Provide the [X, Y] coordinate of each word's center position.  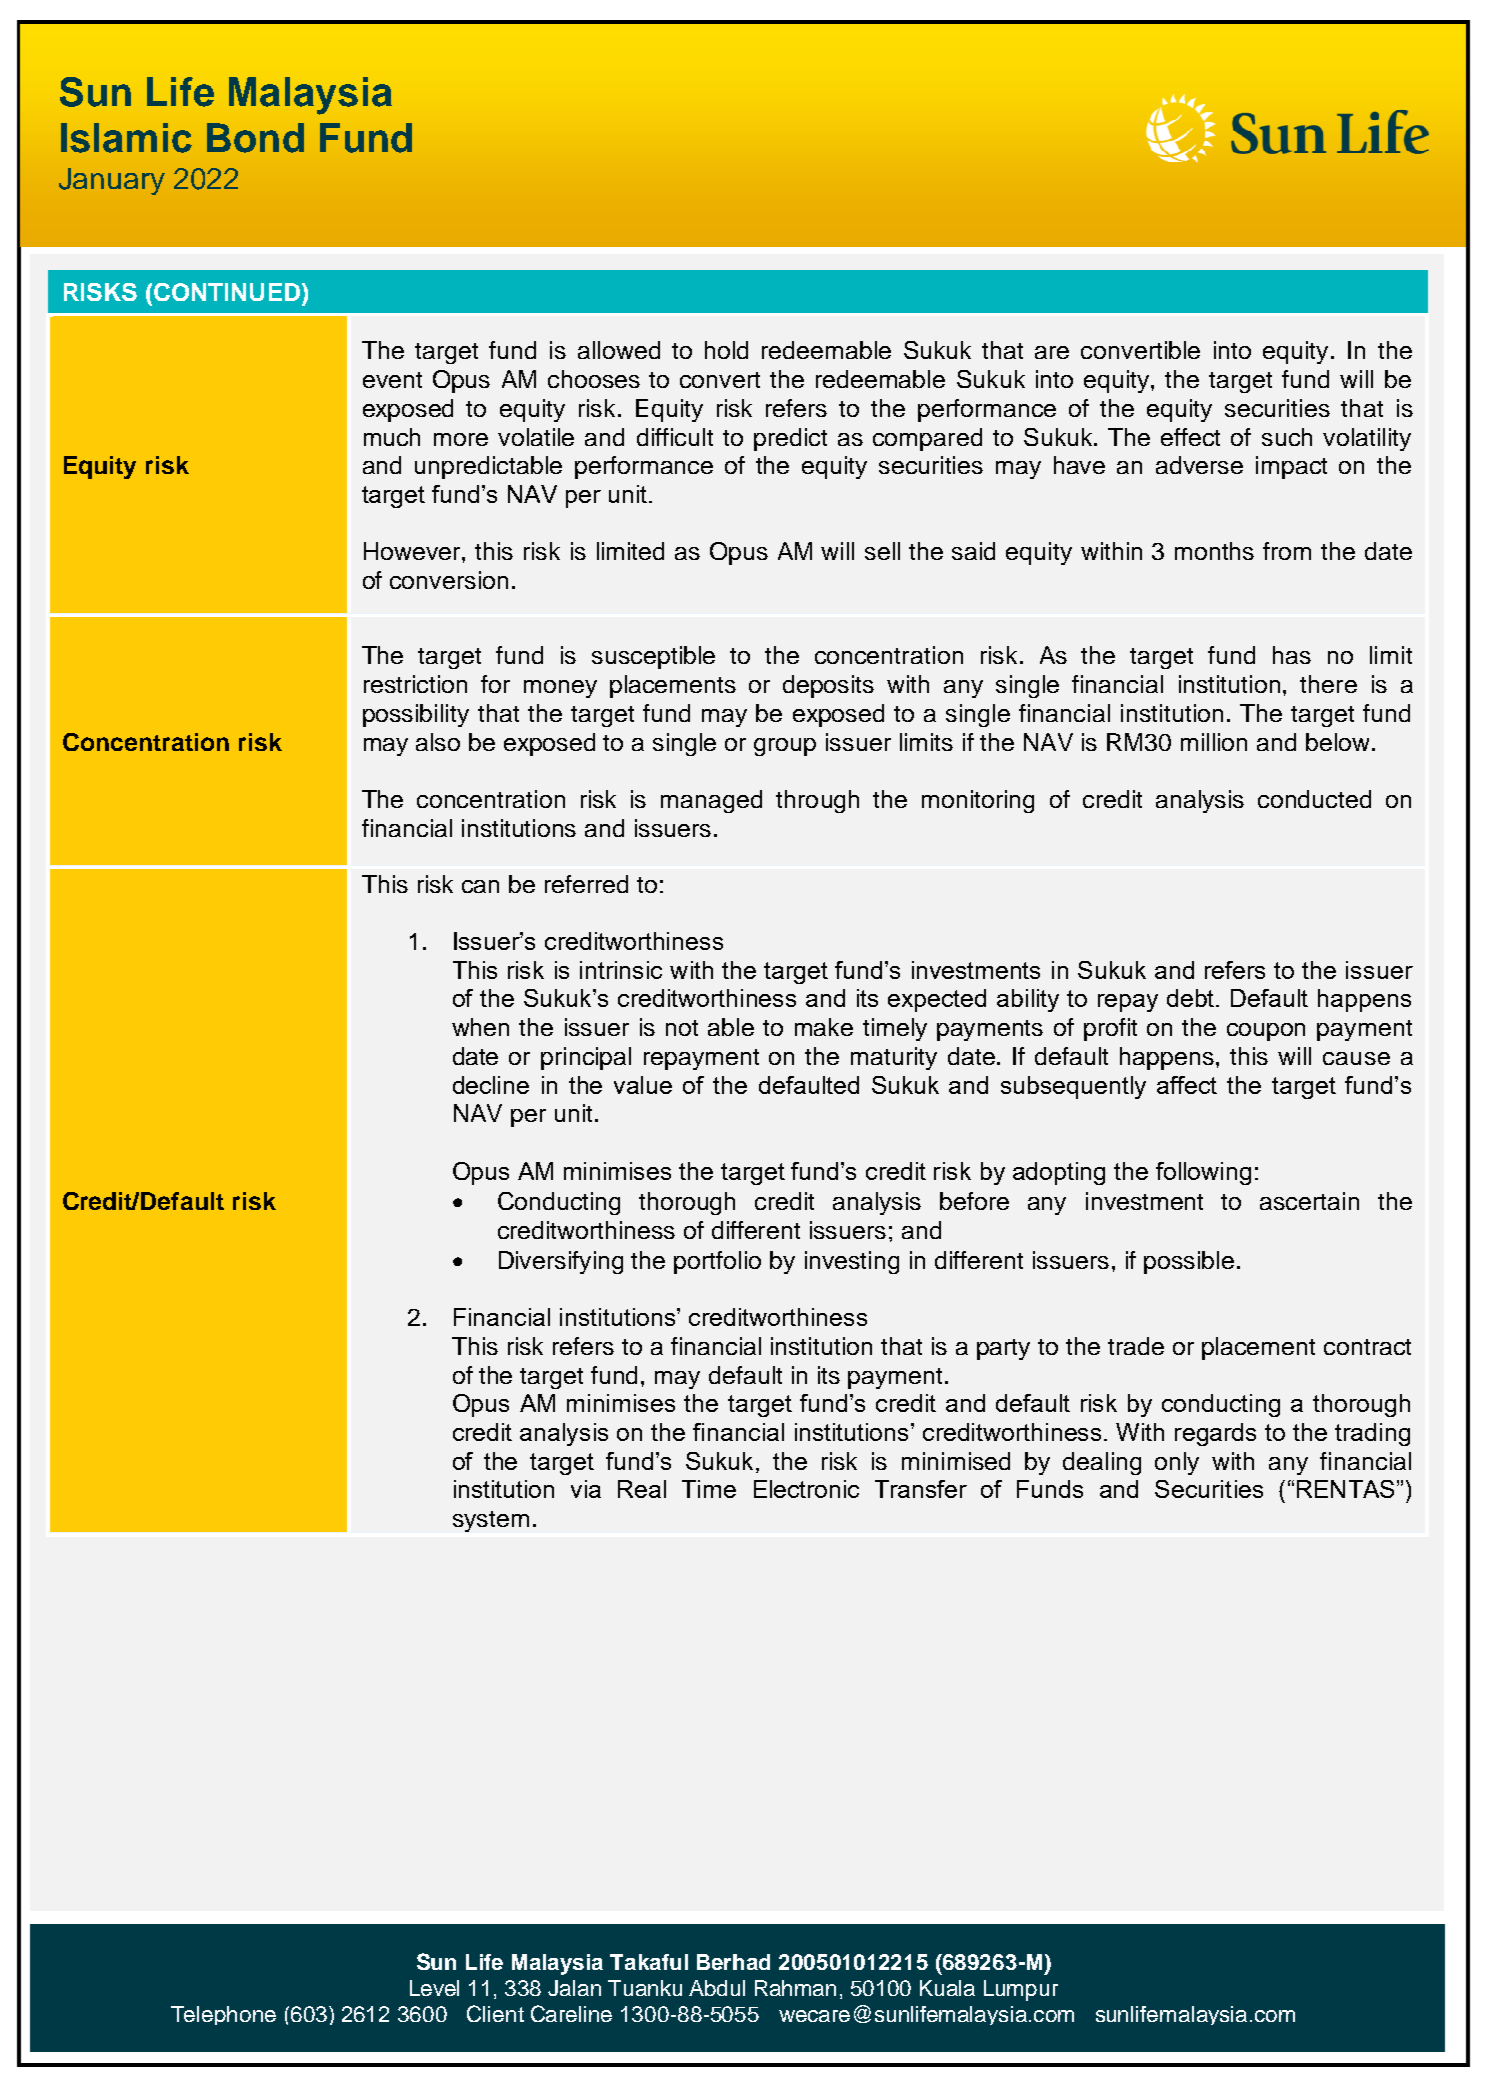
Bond [255, 138]
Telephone [223, 2015]
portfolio [717, 1262]
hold [726, 350]
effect [1190, 437]
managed [711, 801]
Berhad [733, 1962]
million [1214, 742]
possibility [416, 715]
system [491, 1521]
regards [1215, 1434]
